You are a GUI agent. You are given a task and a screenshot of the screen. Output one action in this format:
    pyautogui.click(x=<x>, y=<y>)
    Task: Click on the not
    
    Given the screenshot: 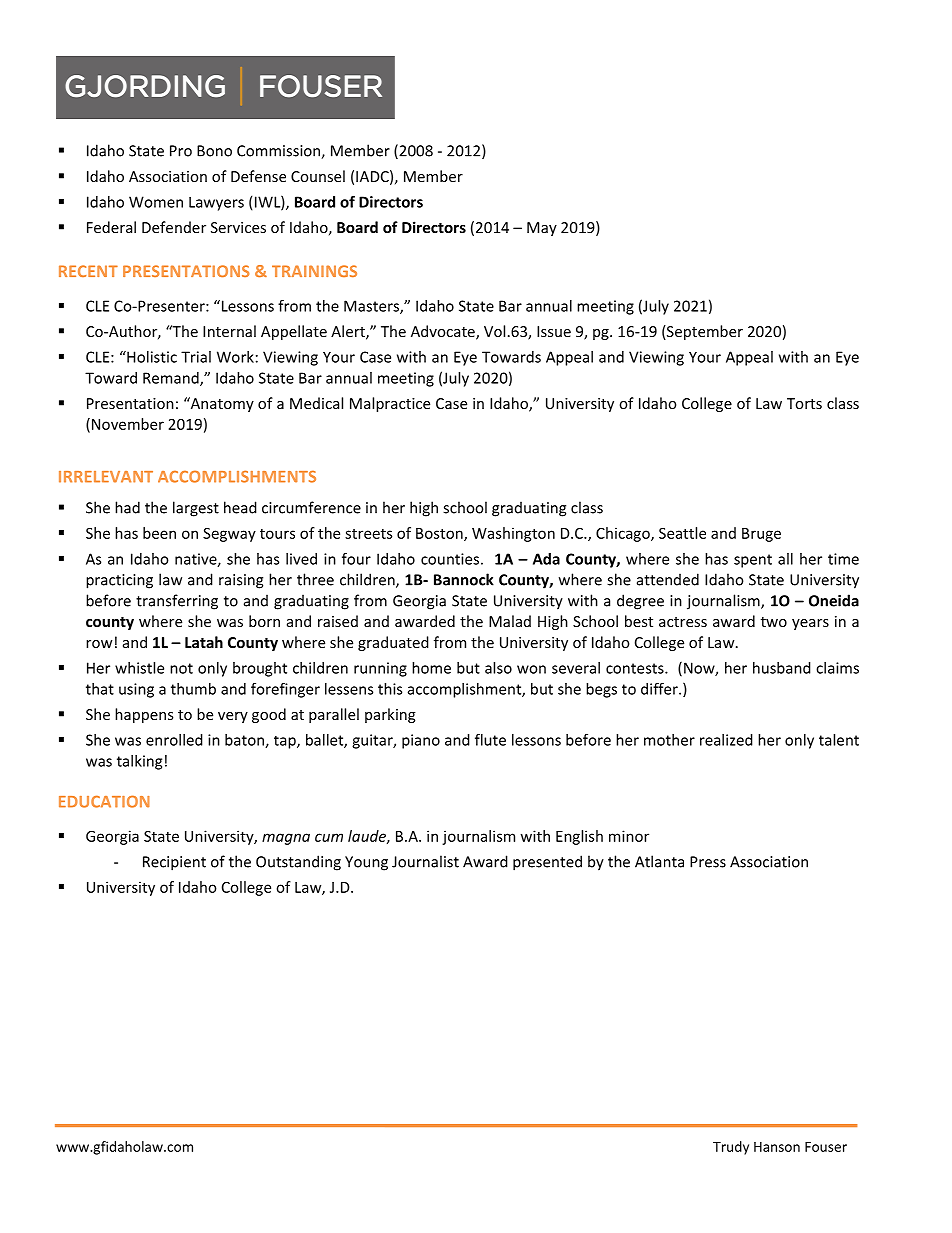 What is the action you would take?
    pyautogui.click(x=181, y=668)
